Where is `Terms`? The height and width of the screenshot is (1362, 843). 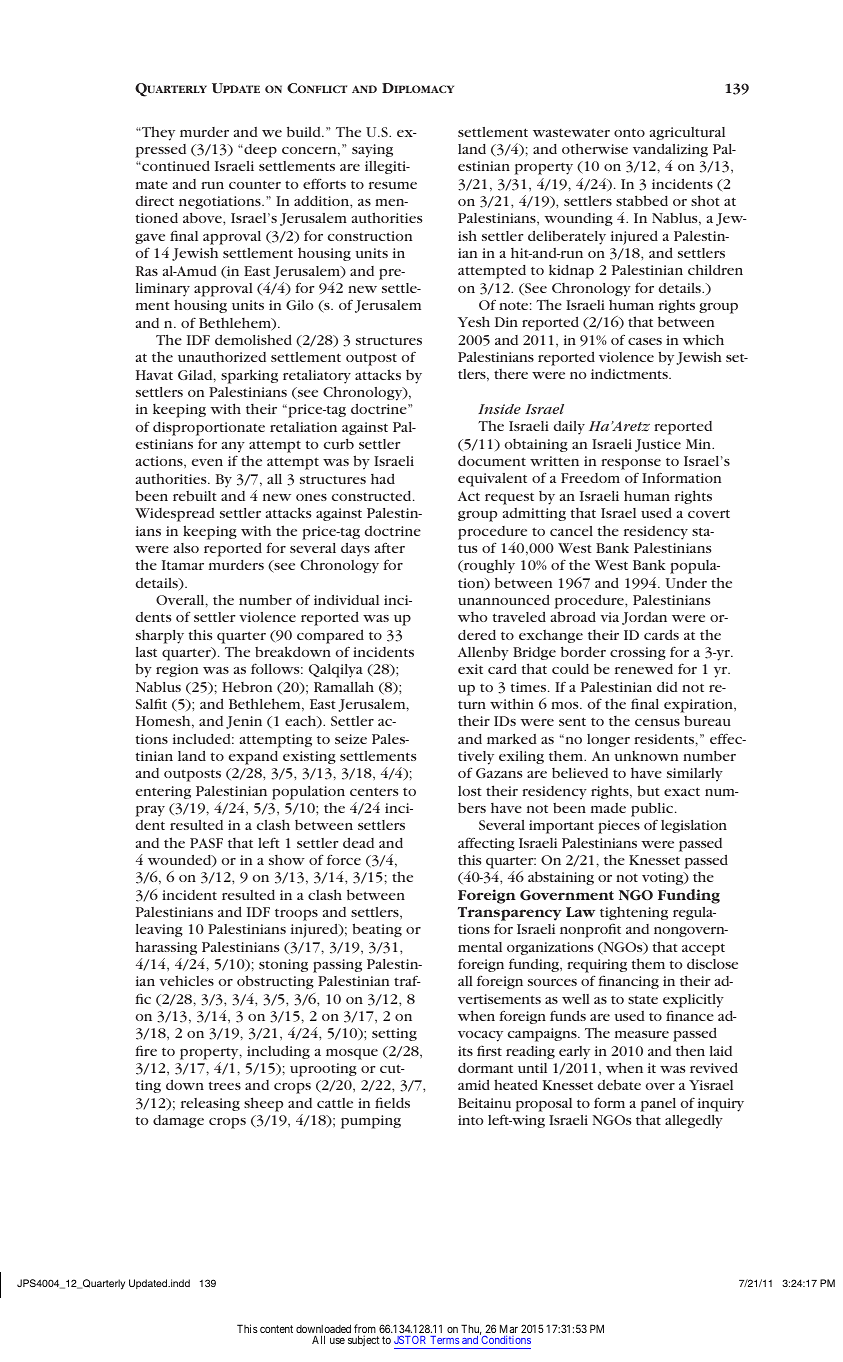 Terms is located at coordinates (444, 1340).
